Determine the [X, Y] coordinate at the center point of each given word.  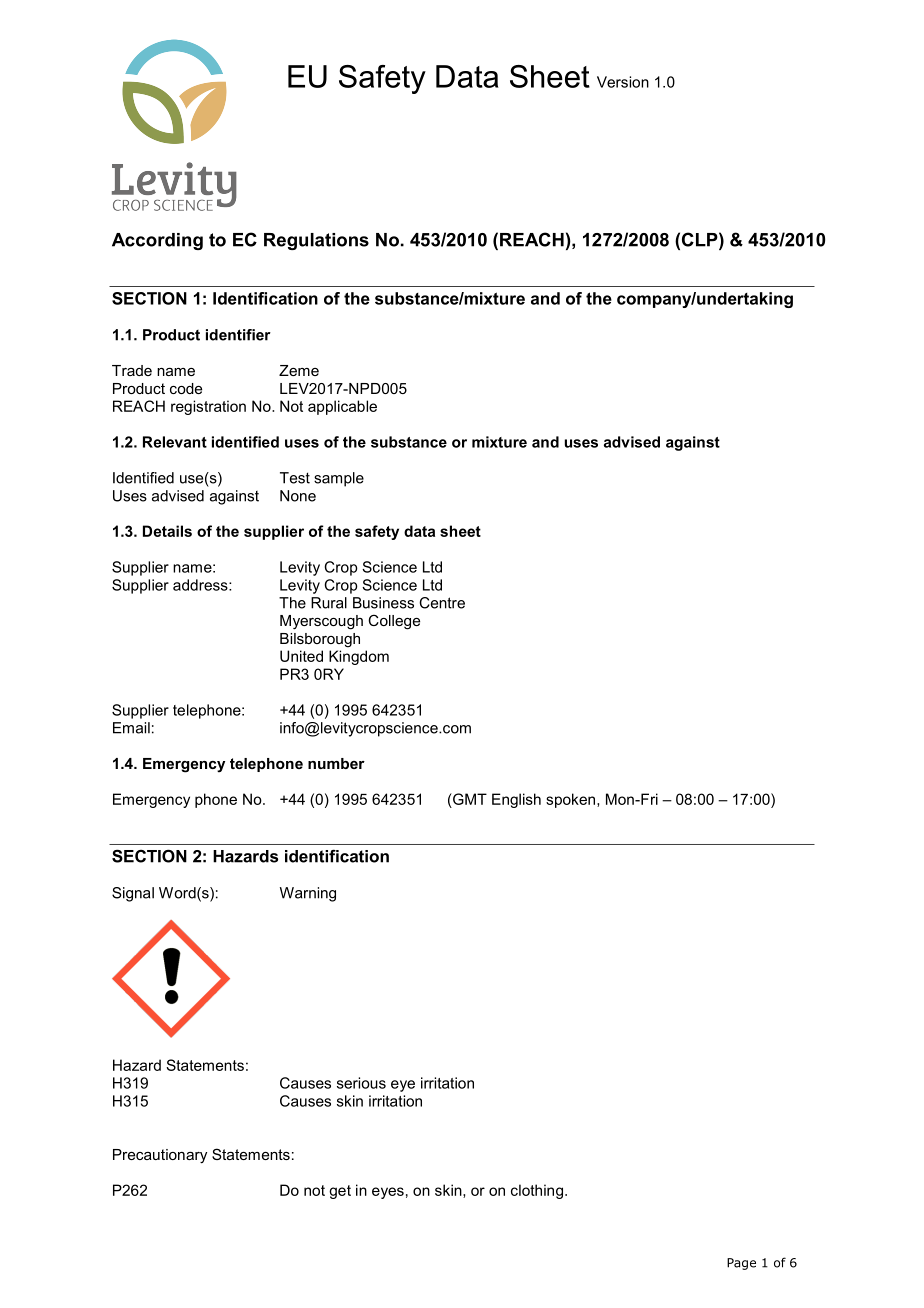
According [157, 241]
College [394, 622]
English [516, 800]
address [201, 585]
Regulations [316, 241]
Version [623, 82]
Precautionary [160, 1156]
